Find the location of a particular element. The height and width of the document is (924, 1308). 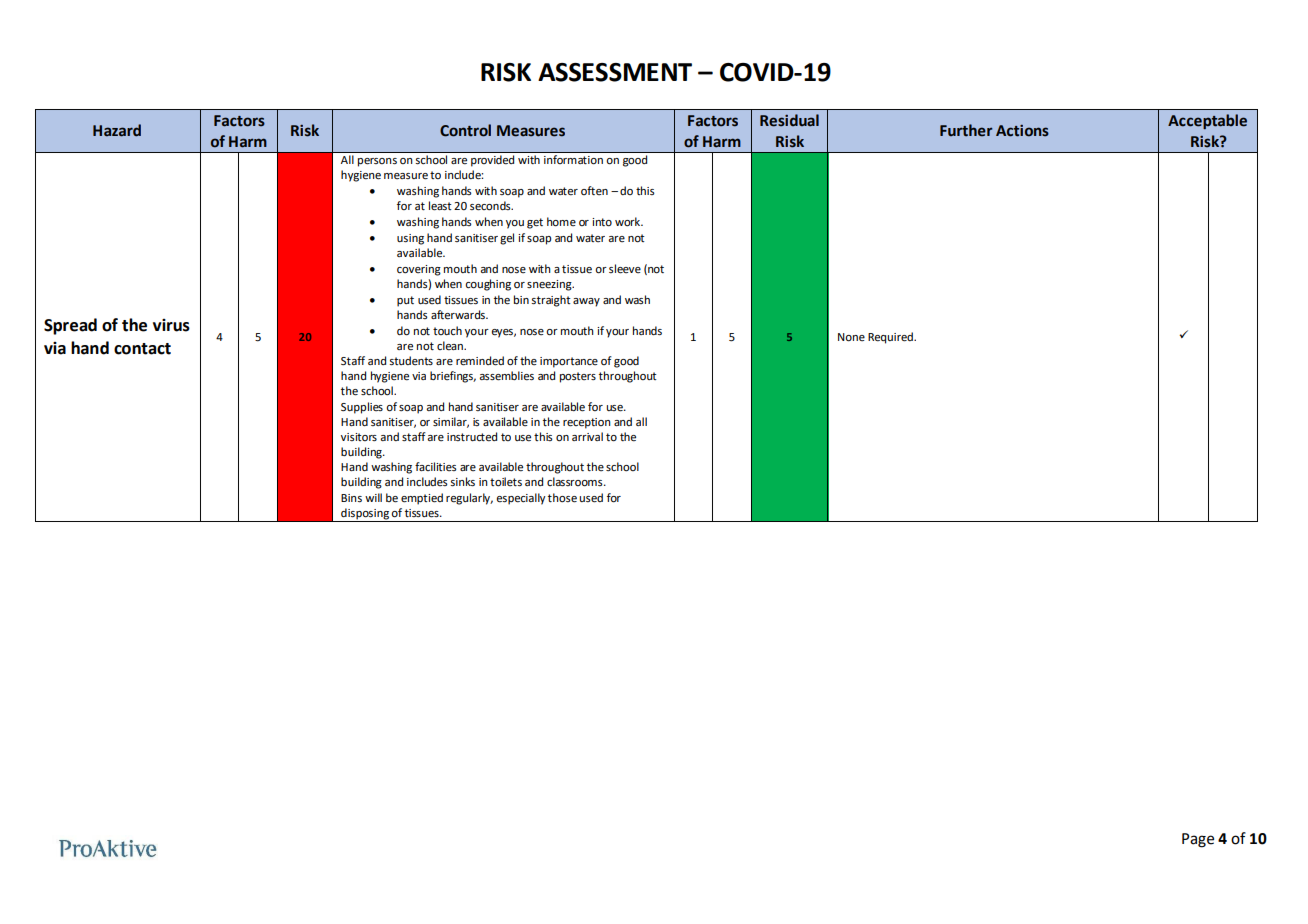

disposing is located at coordinates (365, 515).
